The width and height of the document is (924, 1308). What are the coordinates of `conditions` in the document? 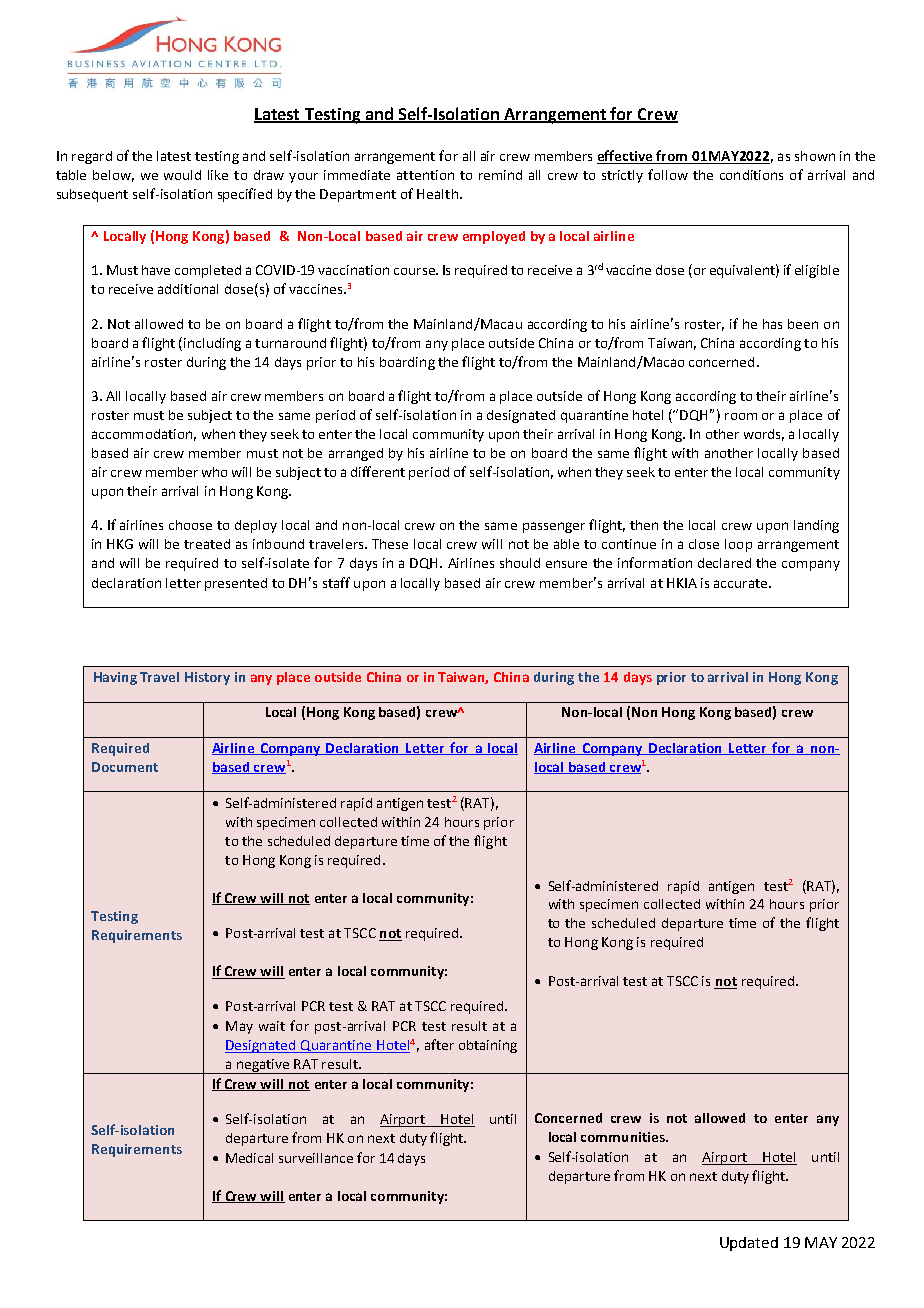 It's located at (751, 175).
